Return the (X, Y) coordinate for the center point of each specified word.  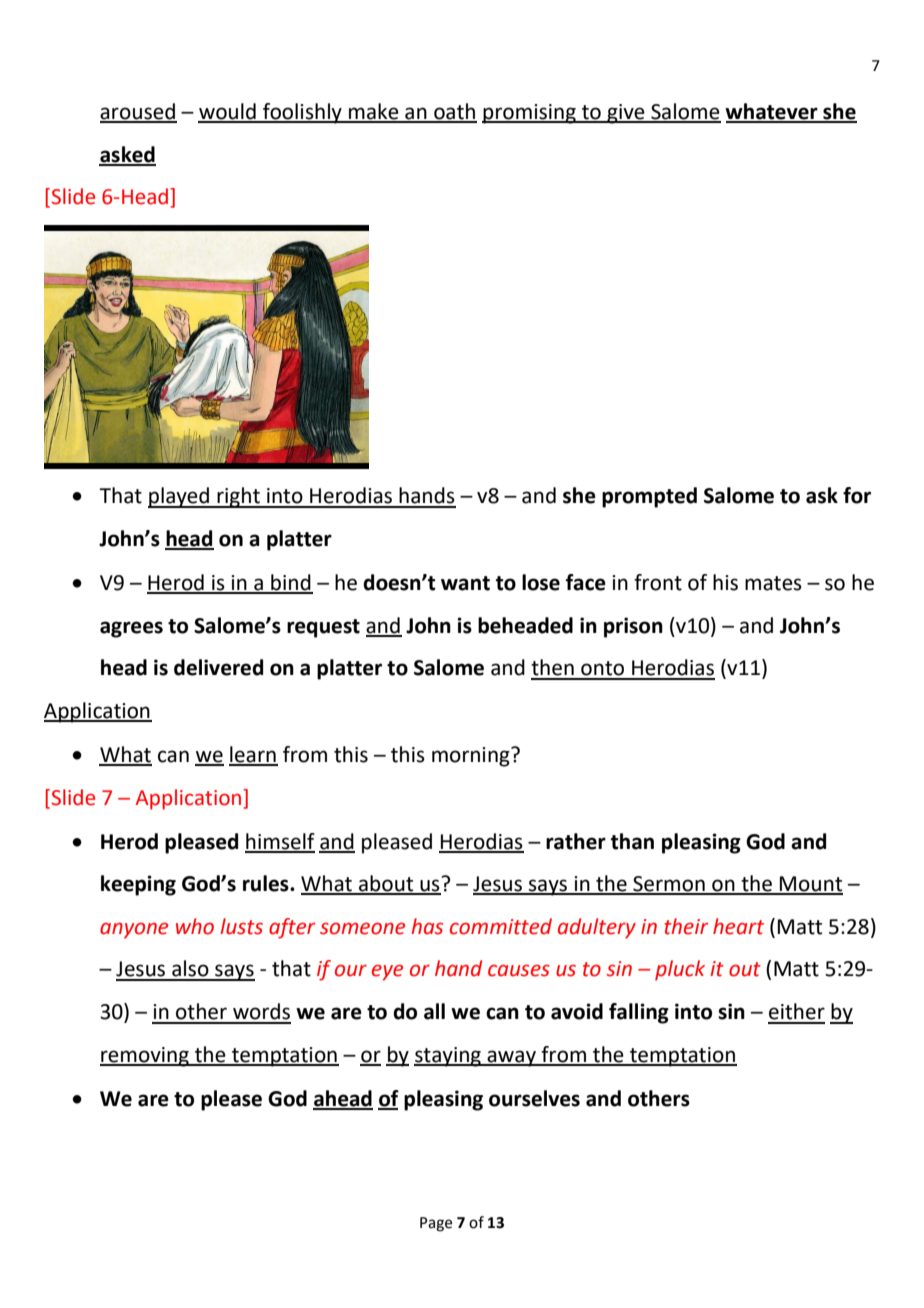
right (238, 497)
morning (472, 757)
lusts (242, 926)
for (857, 495)
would (228, 112)
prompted (649, 497)
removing (145, 1057)
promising (530, 114)
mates (773, 583)
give (626, 114)
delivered (218, 667)
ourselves (534, 1098)
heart (738, 926)
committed (501, 926)
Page (436, 1224)
